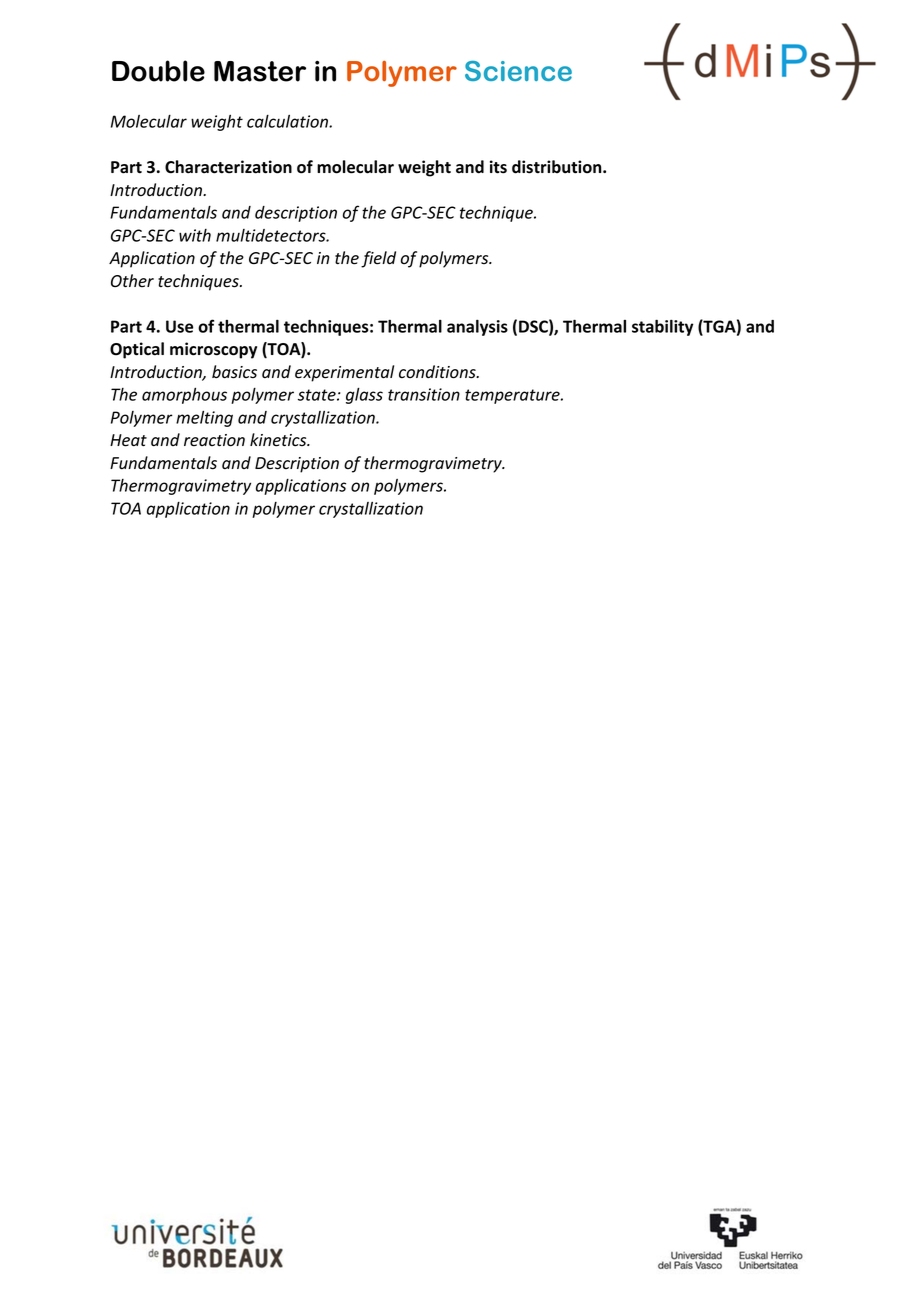  Describe the element at coordinates (158, 71) in the screenshot. I see `Double` at that location.
